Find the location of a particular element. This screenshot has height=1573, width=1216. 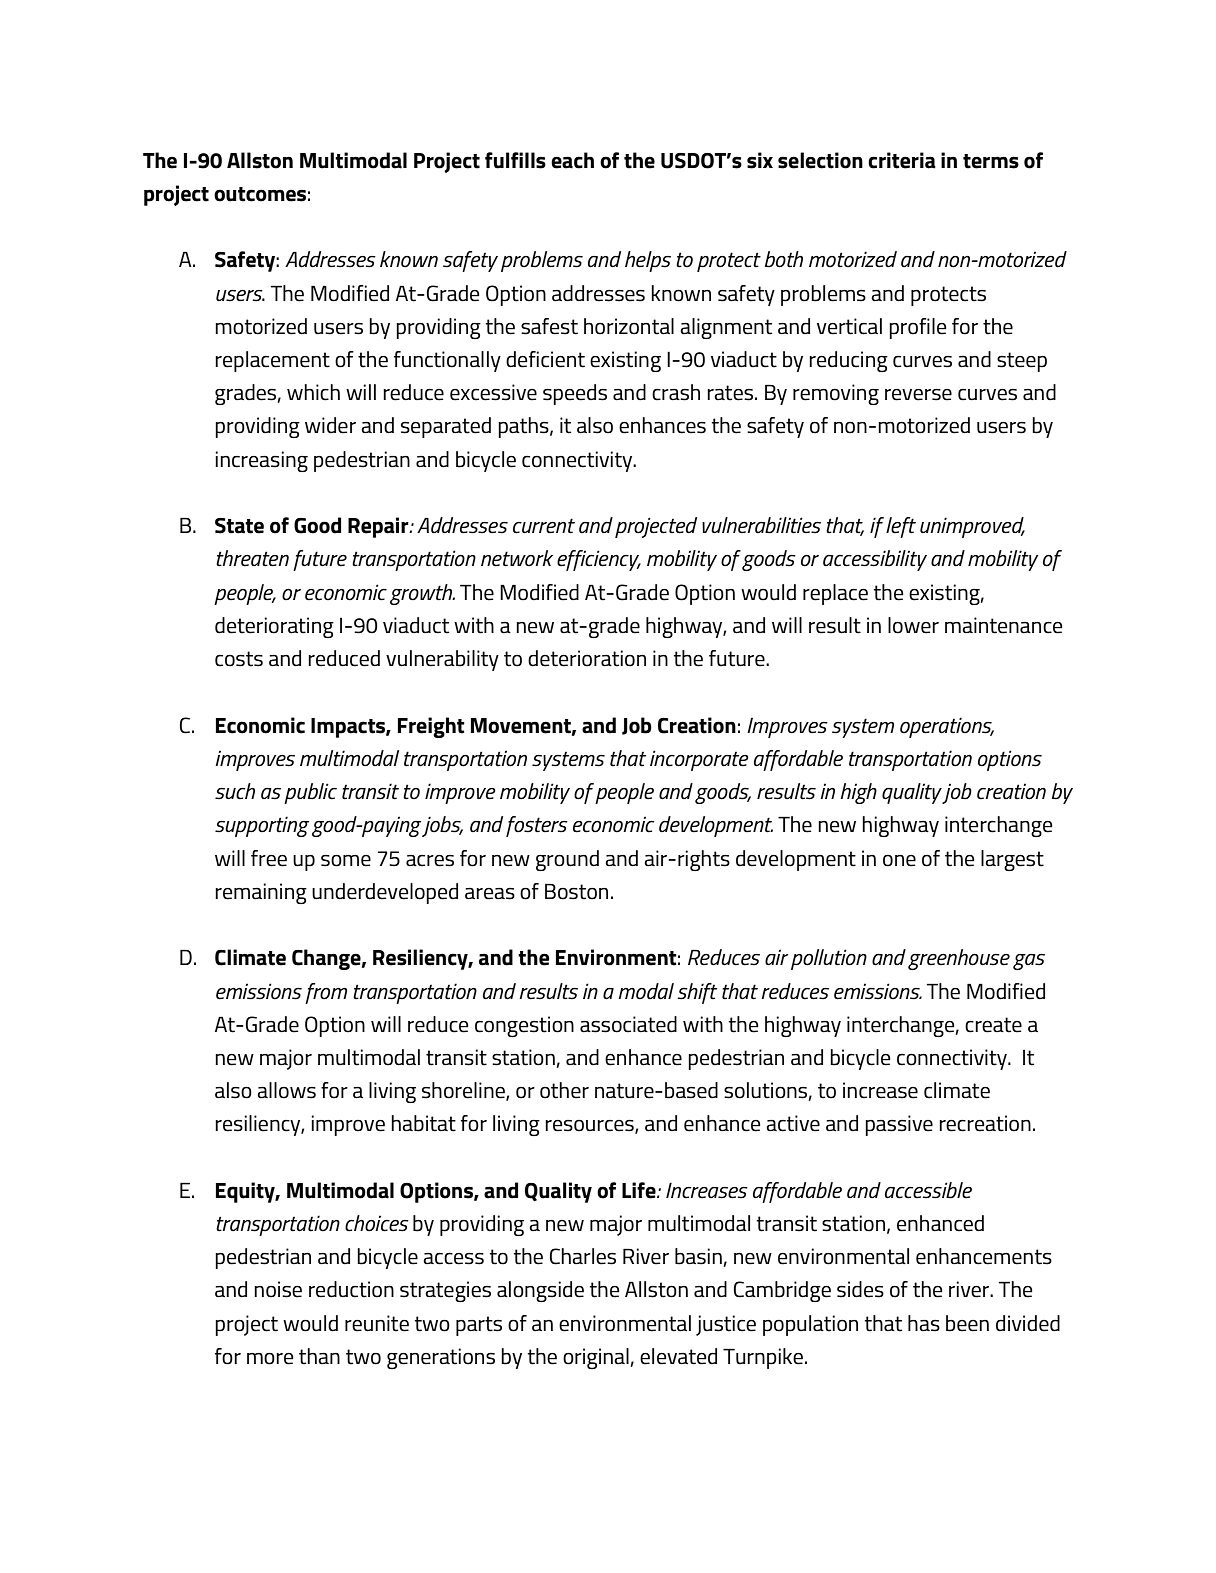

than is located at coordinates (319, 1356).
